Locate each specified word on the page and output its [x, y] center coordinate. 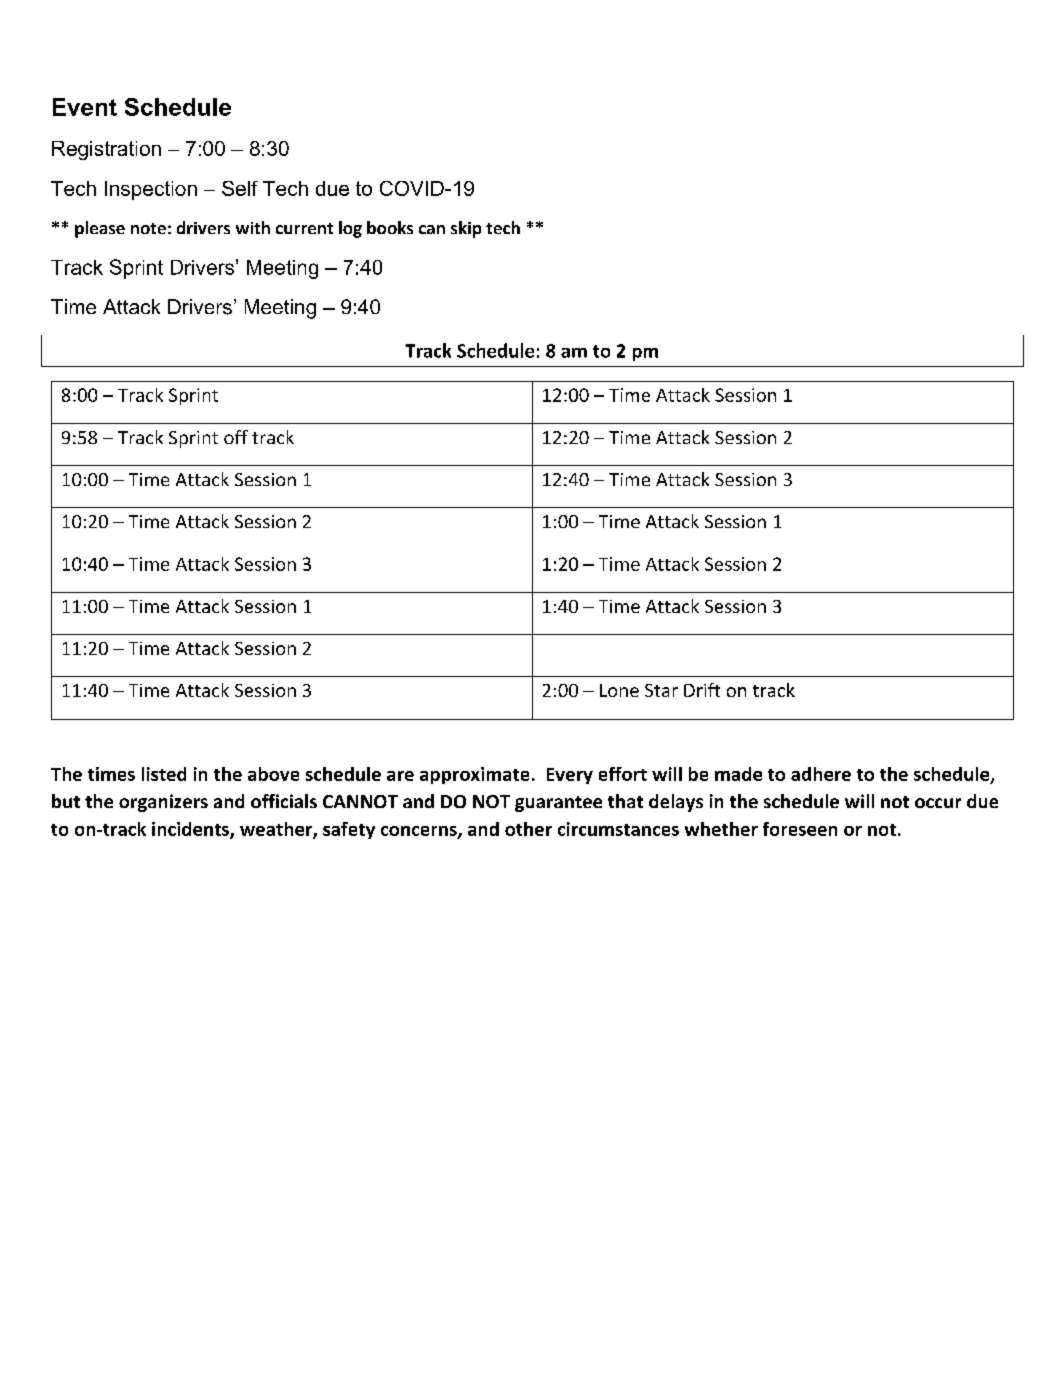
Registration [106, 150]
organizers [163, 803]
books [390, 227]
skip [466, 229]
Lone [619, 690]
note [148, 228]
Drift [702, 690]
